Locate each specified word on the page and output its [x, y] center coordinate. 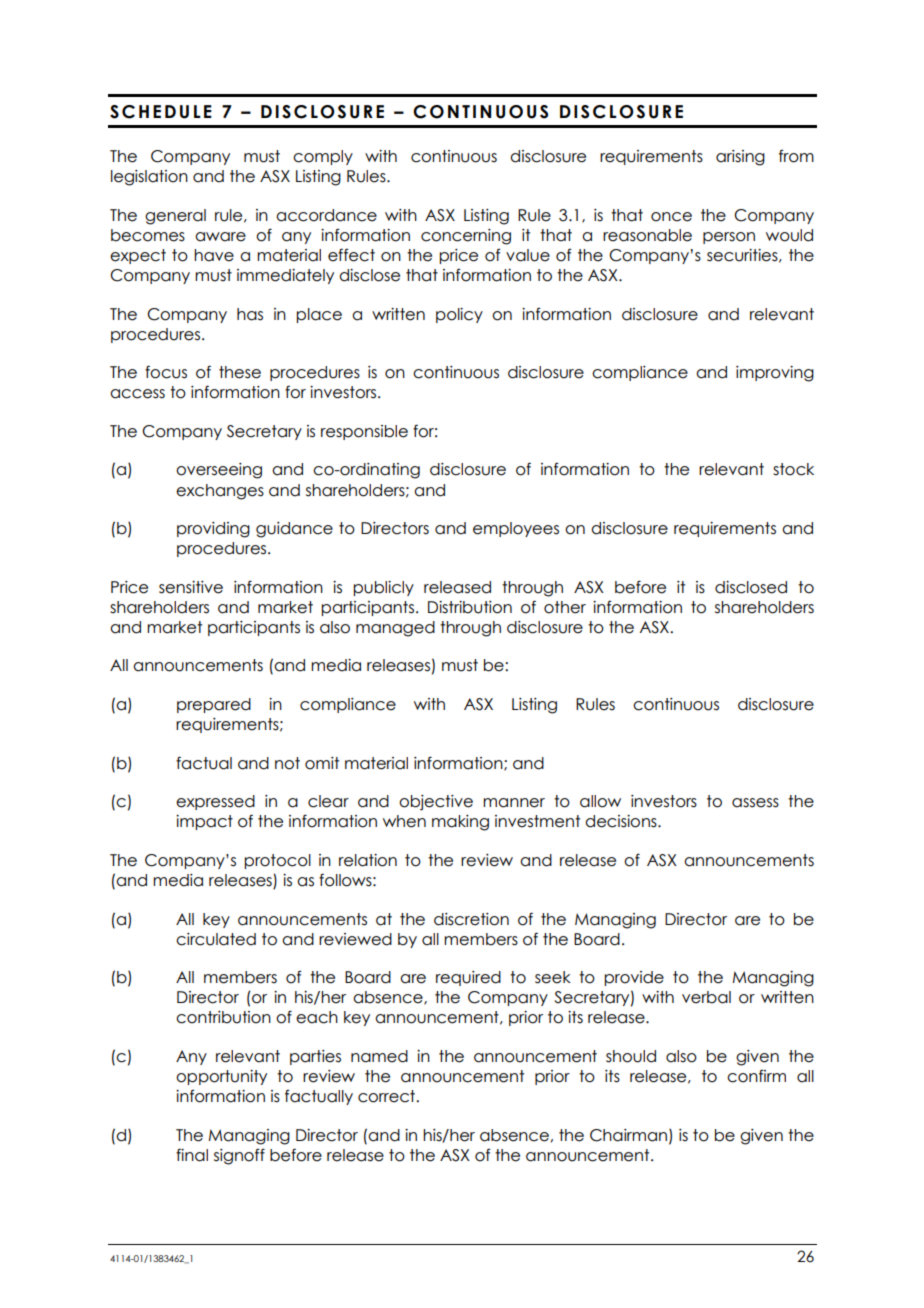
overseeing [219, 471]
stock [793, 469]
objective [436, 803]
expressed [215, 802]
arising [740, 158]
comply [323, 157]
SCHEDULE [161, 112]
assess [755, 803]
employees [516, 529]
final [192, 1155]
